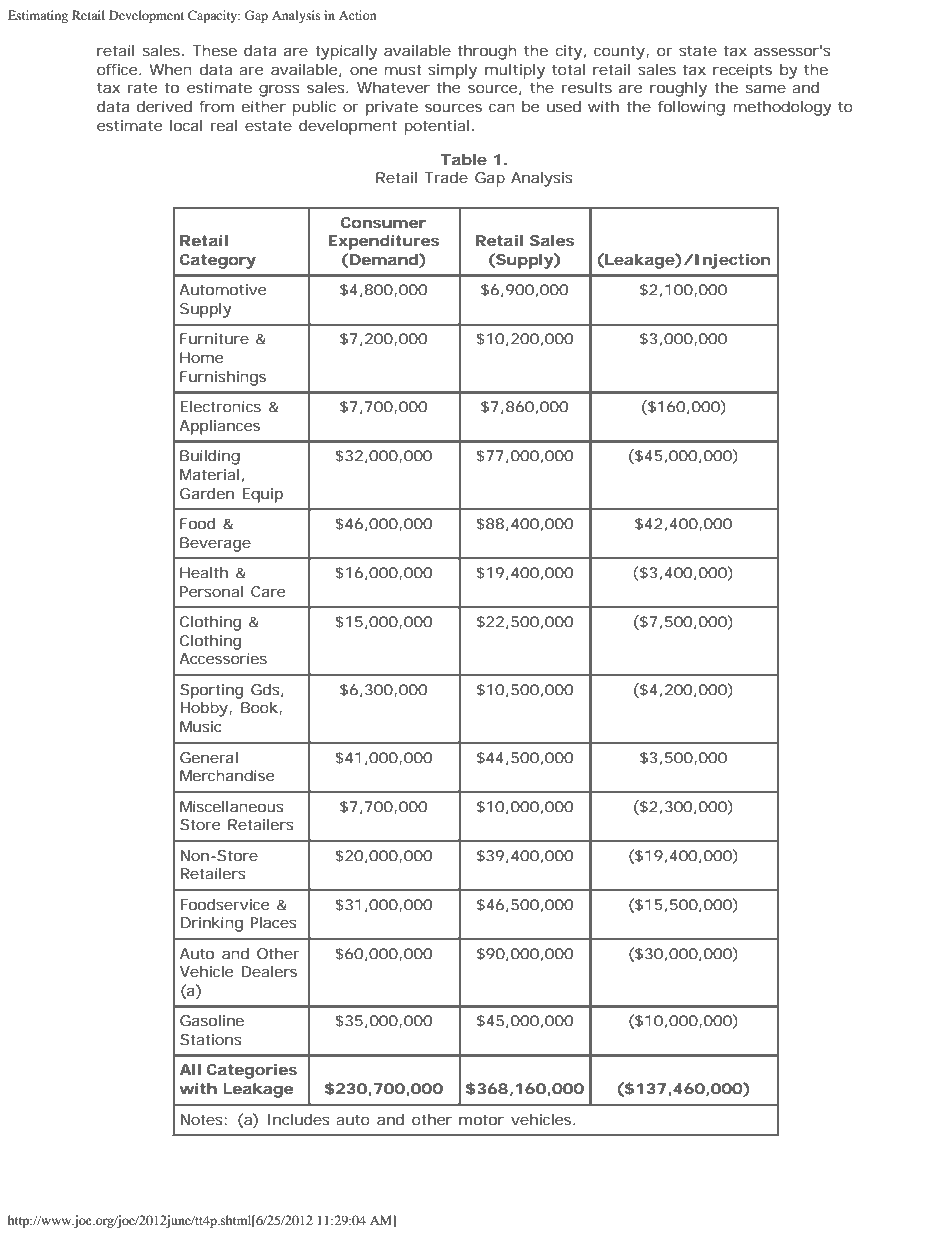  I want to click on Categories, so click(252, 1071).
